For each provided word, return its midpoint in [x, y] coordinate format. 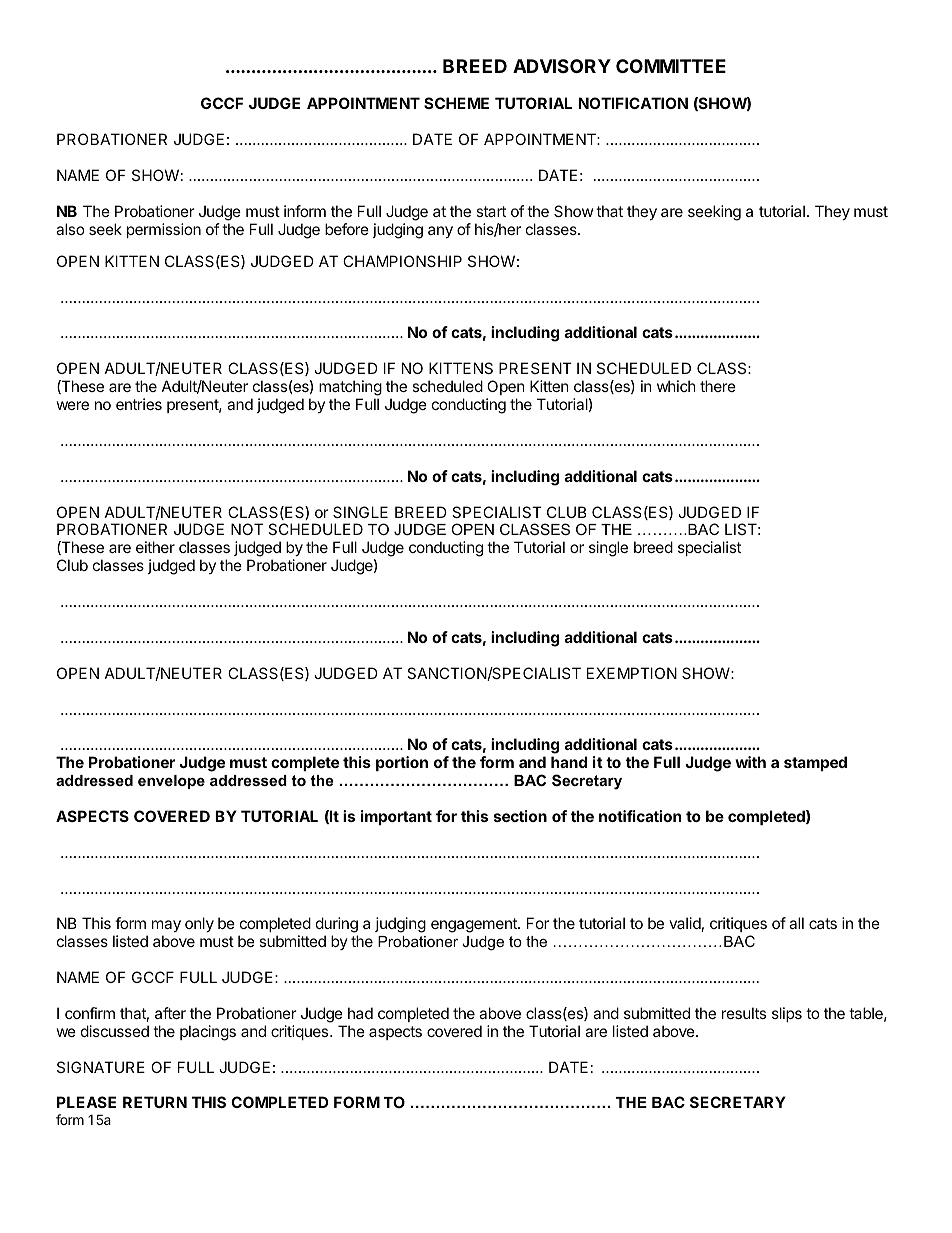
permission [164, 230]
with [750, 762]
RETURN [155, 1102]
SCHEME [456, 103]
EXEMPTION [632, 673]
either [155, 547]
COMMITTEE [671, 66]
